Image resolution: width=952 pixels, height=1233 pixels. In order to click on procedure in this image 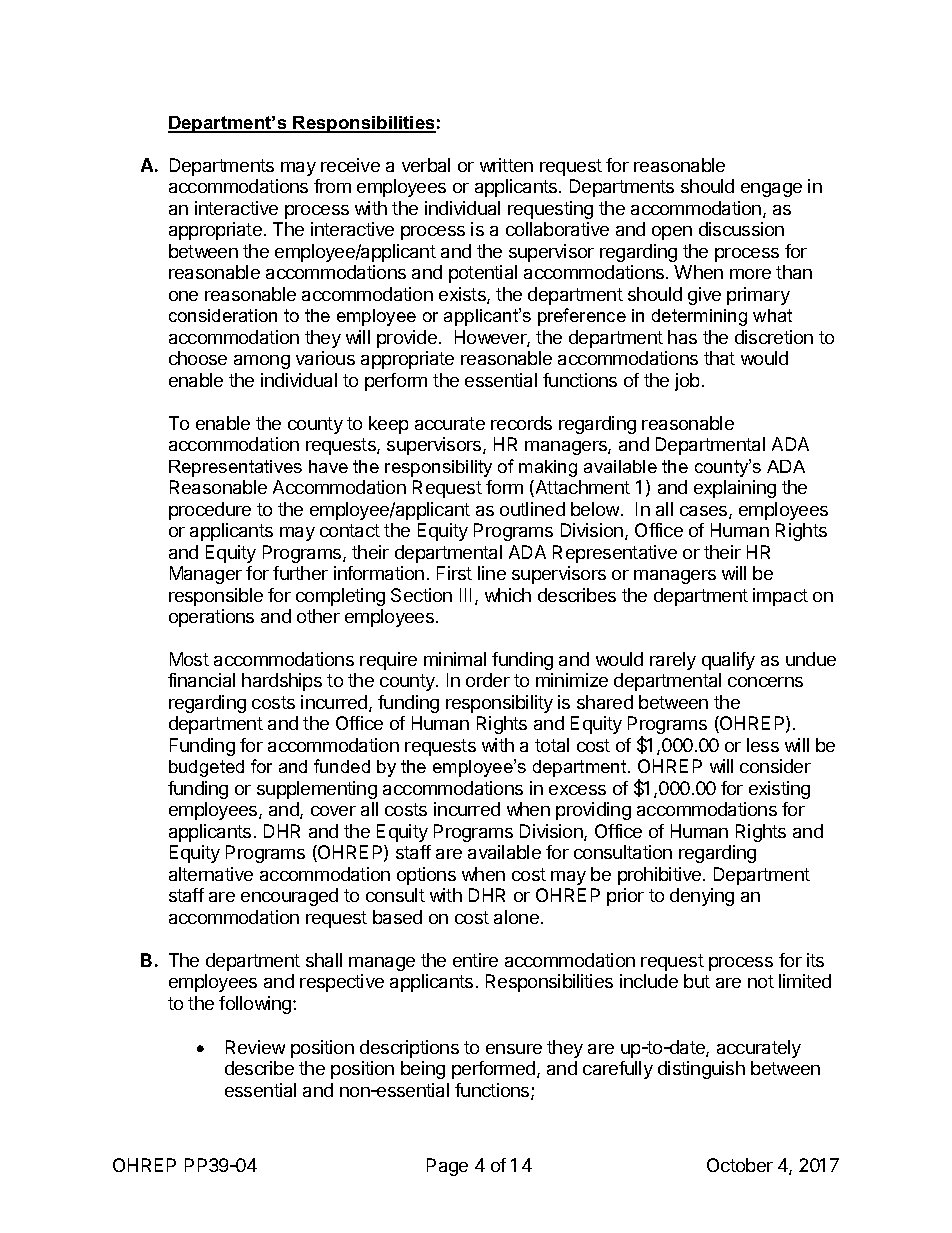, I will do `click(210, 511)`.
